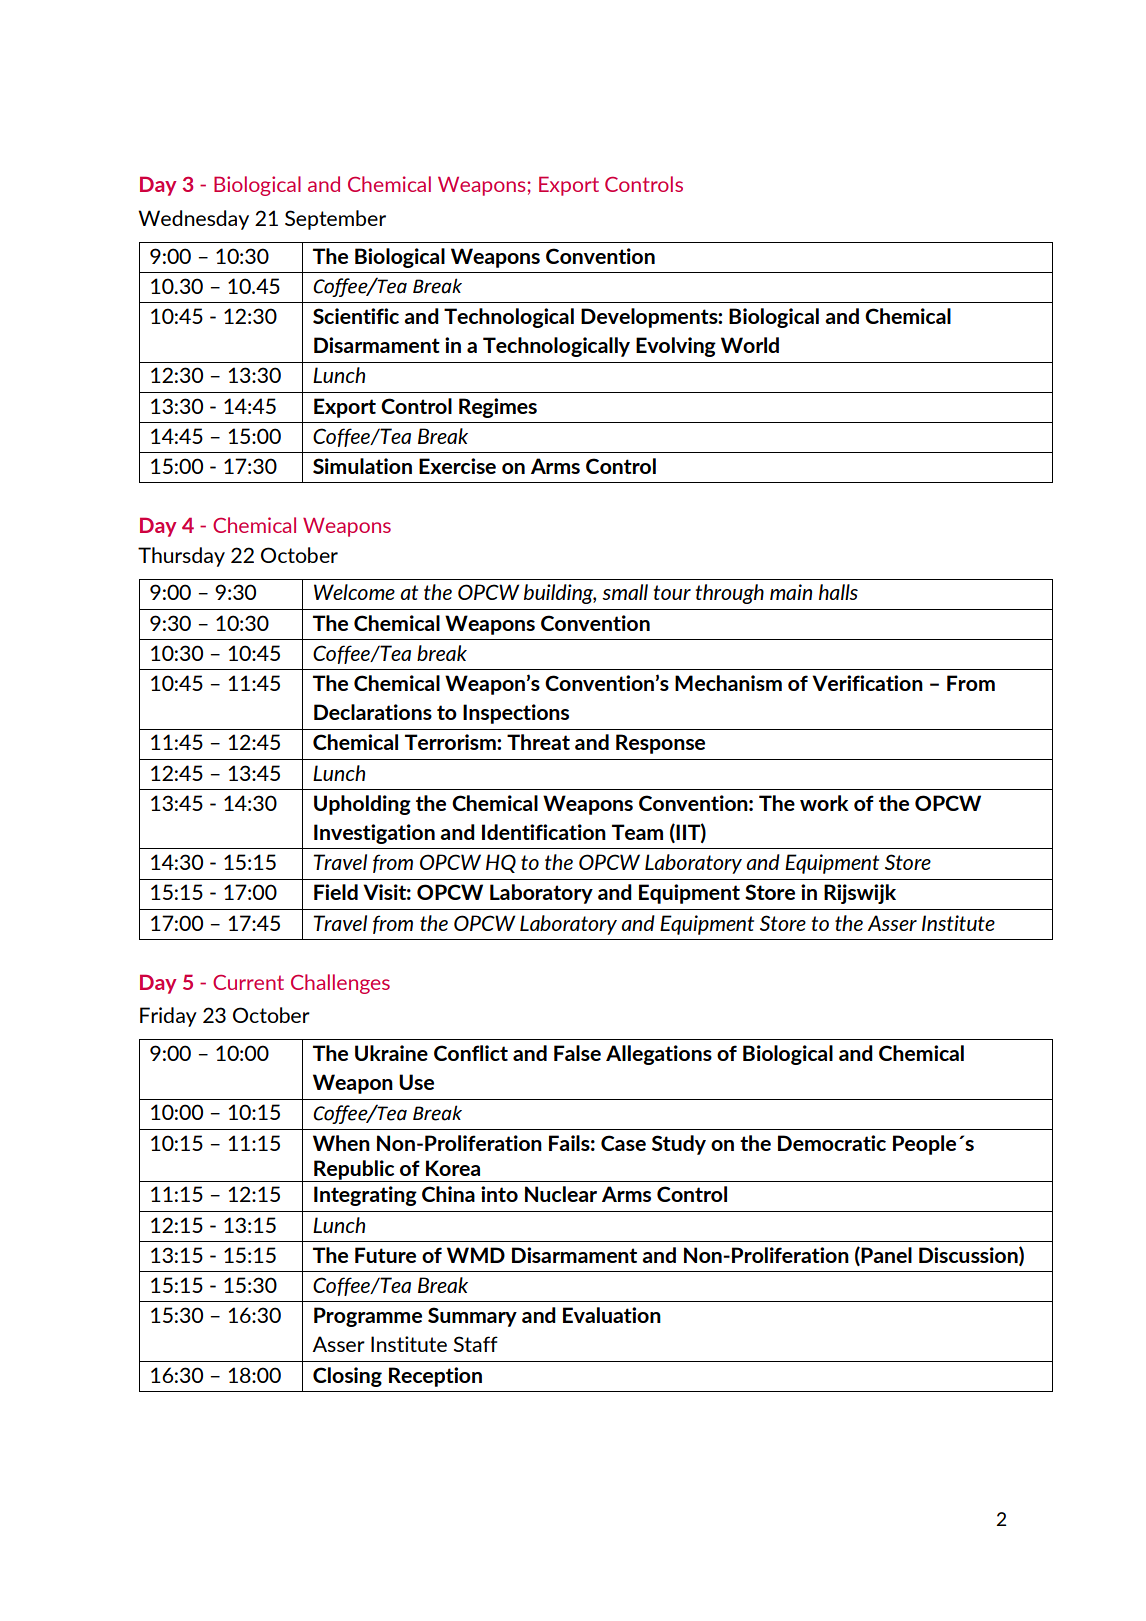  Describe the element at coordinates (347, 1377) in the image. I see `Closing` at that location.
